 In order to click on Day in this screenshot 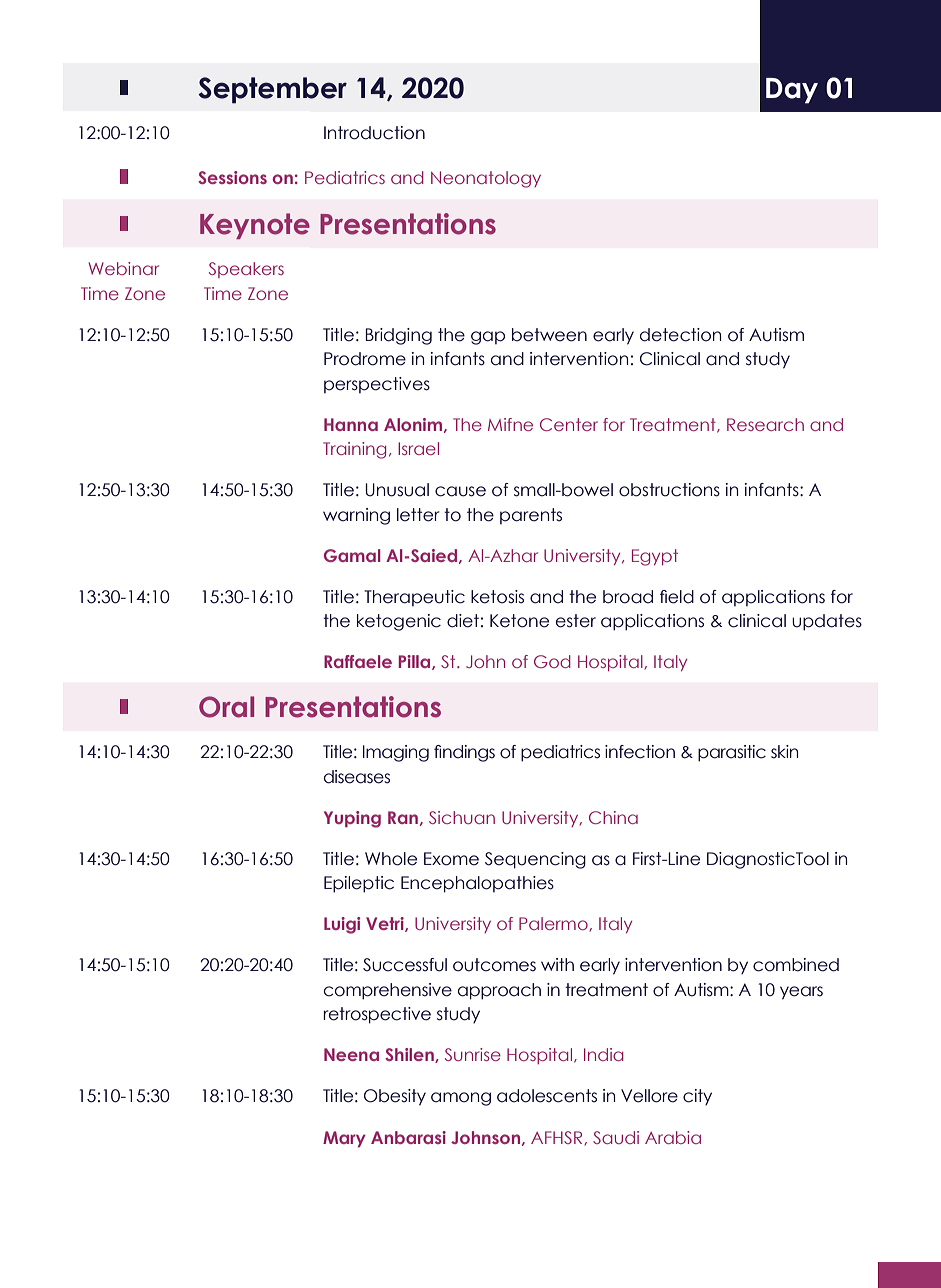, I will do `click(792, 91)`.
